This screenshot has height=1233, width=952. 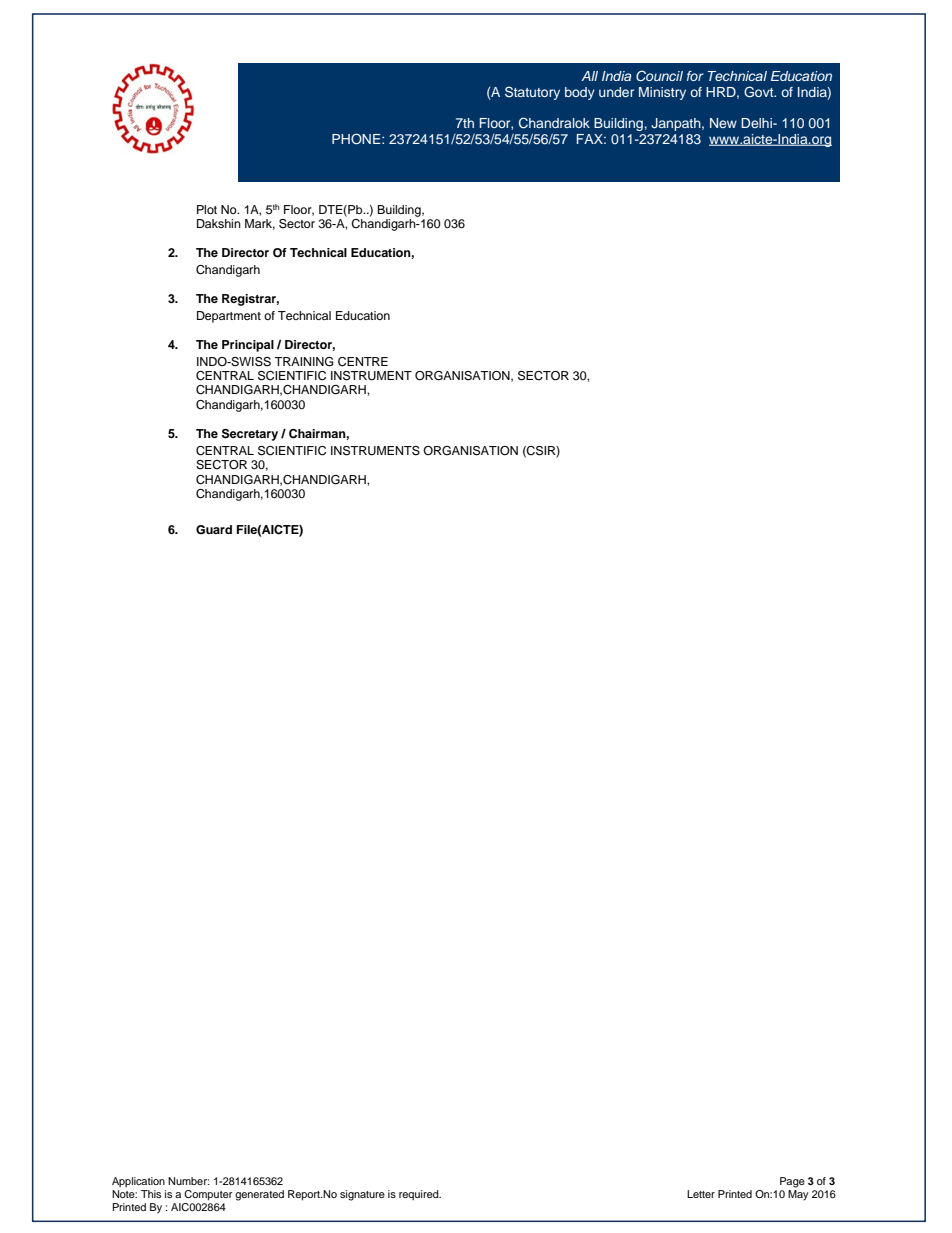 What do you see at coordinates (138, 1182) in the screenshot?
I see `Application` at bounding box center [138, 1182].
